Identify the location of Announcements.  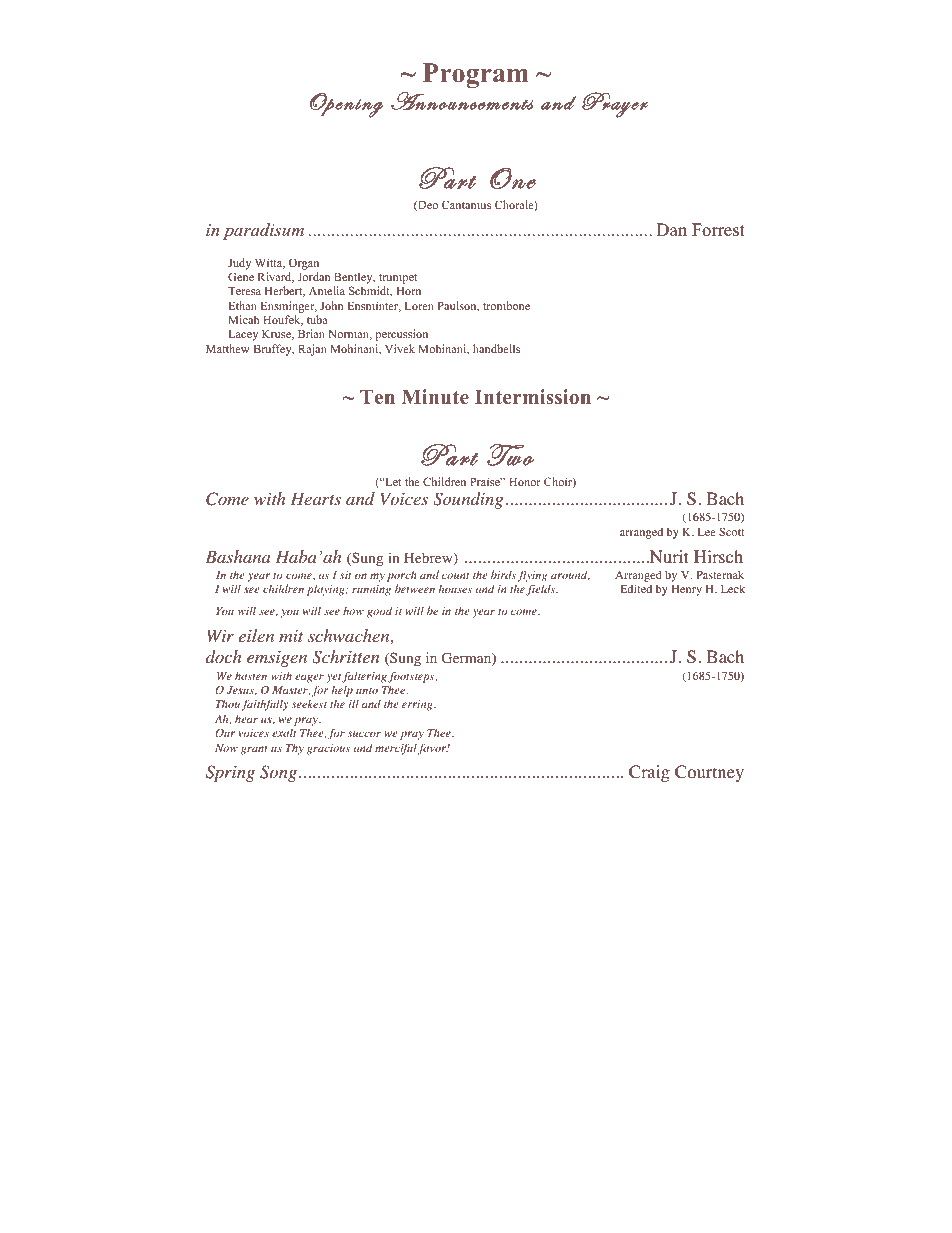
(462, 101).
